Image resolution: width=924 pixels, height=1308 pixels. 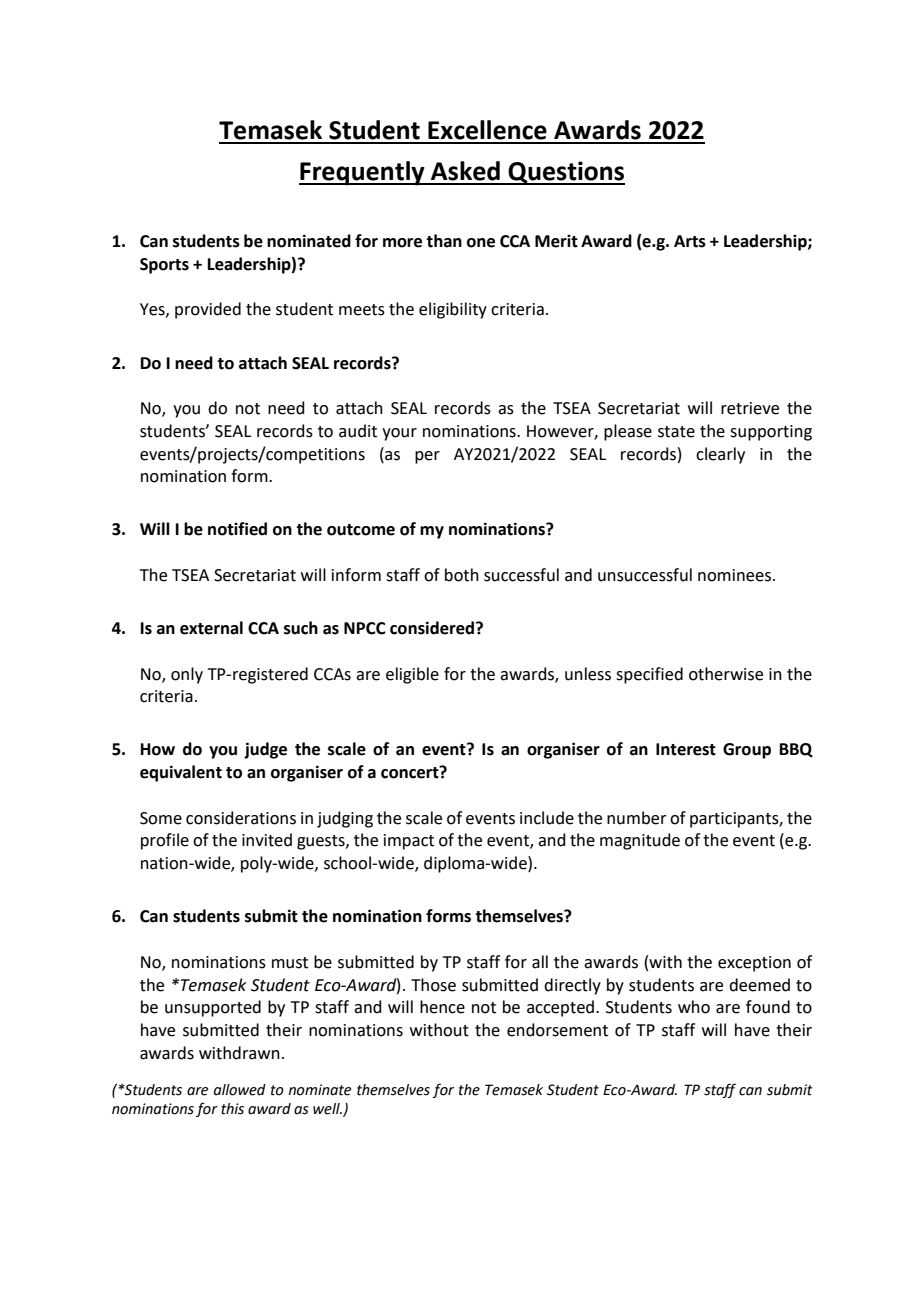 I want to click on allowed, so click(x=240, y=1090).
